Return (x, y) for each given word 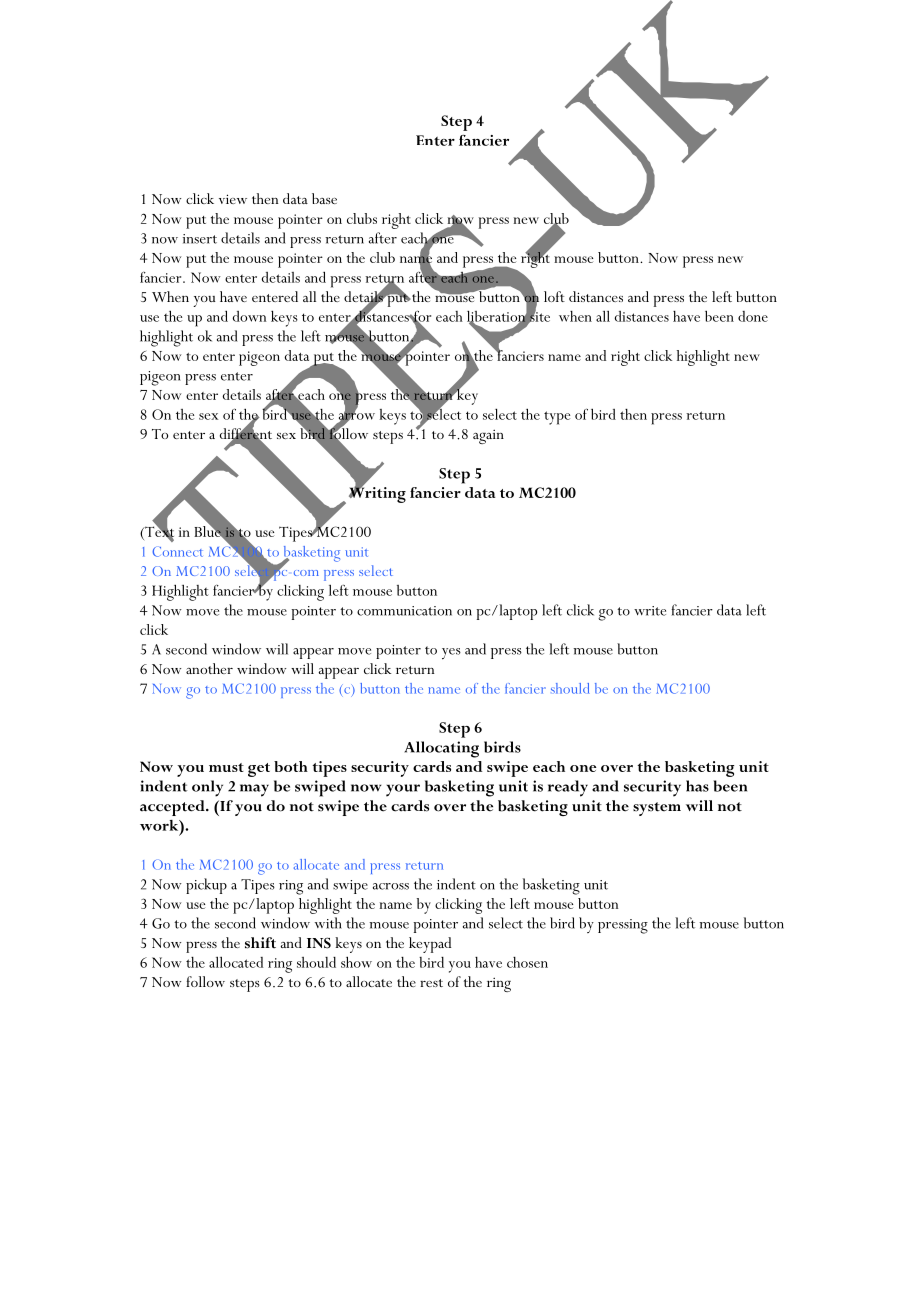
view (233, 199)
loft (554, 296)
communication (404, 611)
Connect (177, 552)
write (650, 611)
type (557, 418)
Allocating (441, 749)
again (488, 436)
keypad (430, 945)
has (697, 786)
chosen (527, 962)
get (259, 770)
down (250, 316)
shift (260, 943)
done (753, 316)
